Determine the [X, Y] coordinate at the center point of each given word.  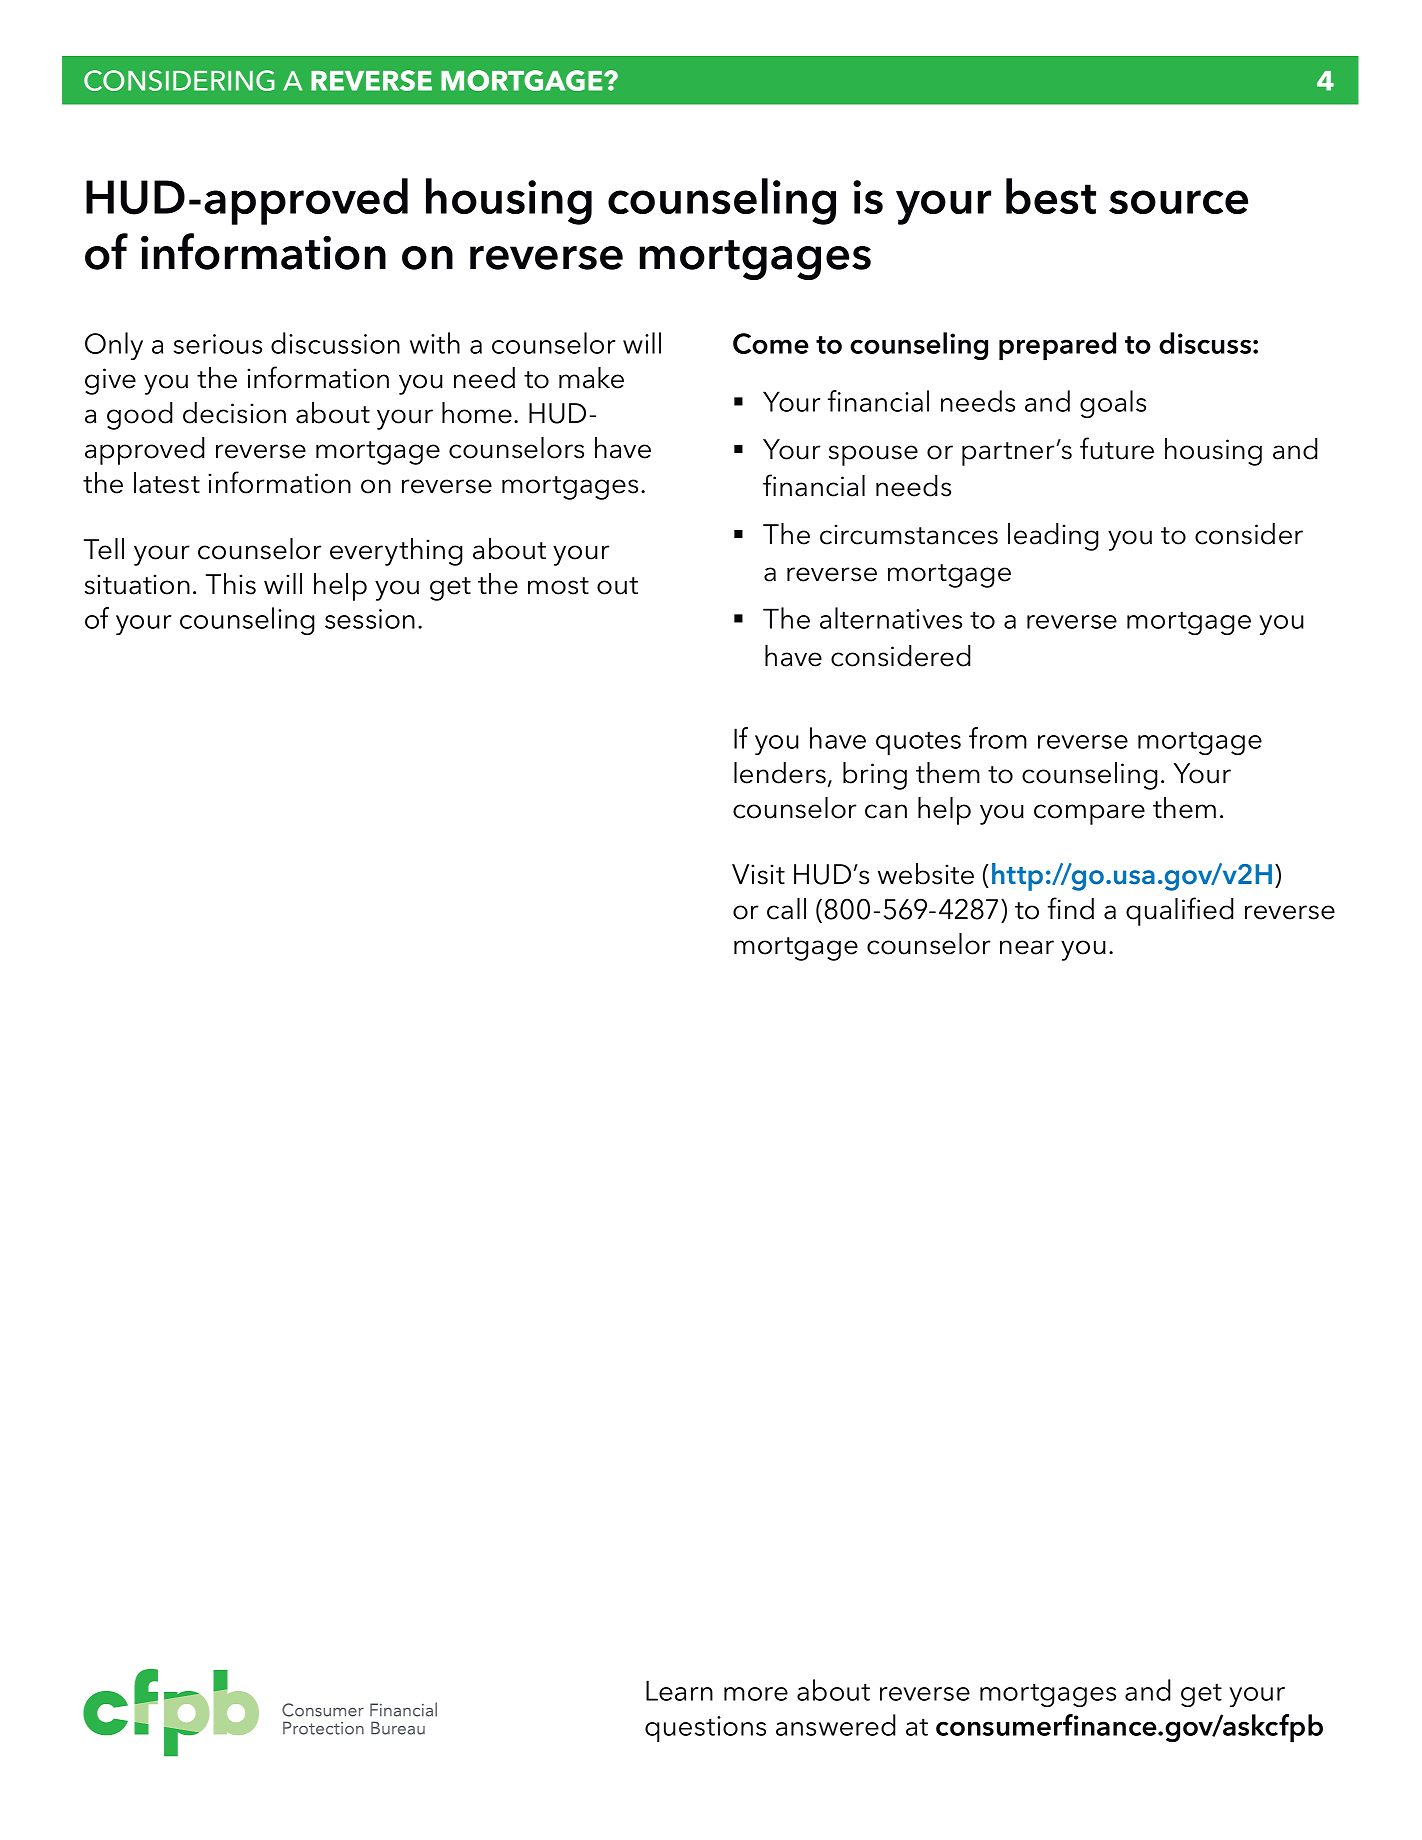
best [1051, 196]
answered [836, 1725]
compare [1089, 814]
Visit [758, 874]
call [786, 909]
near [1027, 947]
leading [1053, 537]
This [231, 584]
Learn [679, 1690]
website [926, 874]
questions [705, 1729]
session [370, 619]
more [756, 1694]
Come [771, 343]
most [558, 586]
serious [217, 344]
